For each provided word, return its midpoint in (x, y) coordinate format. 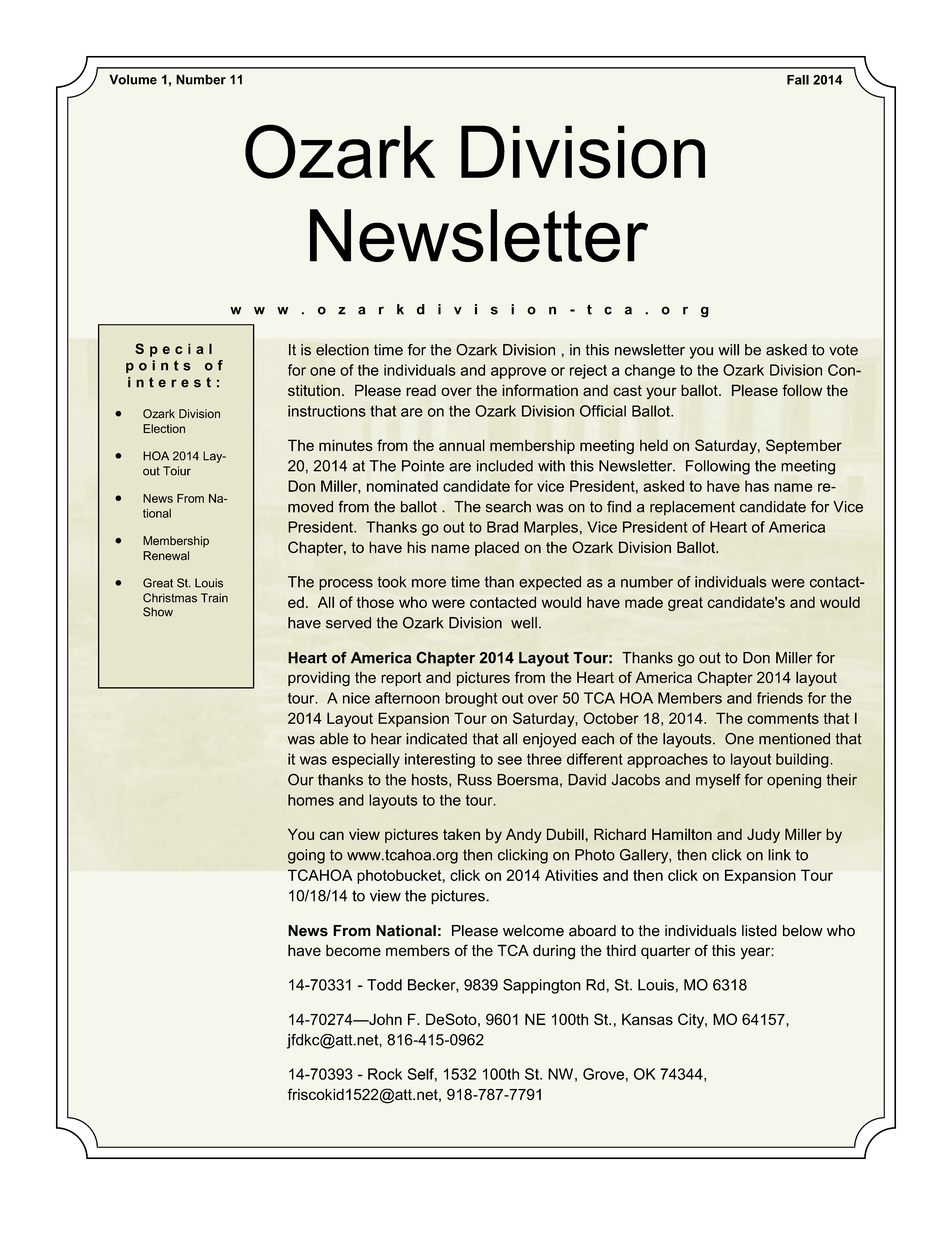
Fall (798, 80)
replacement (692, 508)
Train (214, 598)
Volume (133, 79)
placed (497, 548)
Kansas (647, 1019)
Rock (385, 1074)
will (728, 350)
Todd (384, 985)
